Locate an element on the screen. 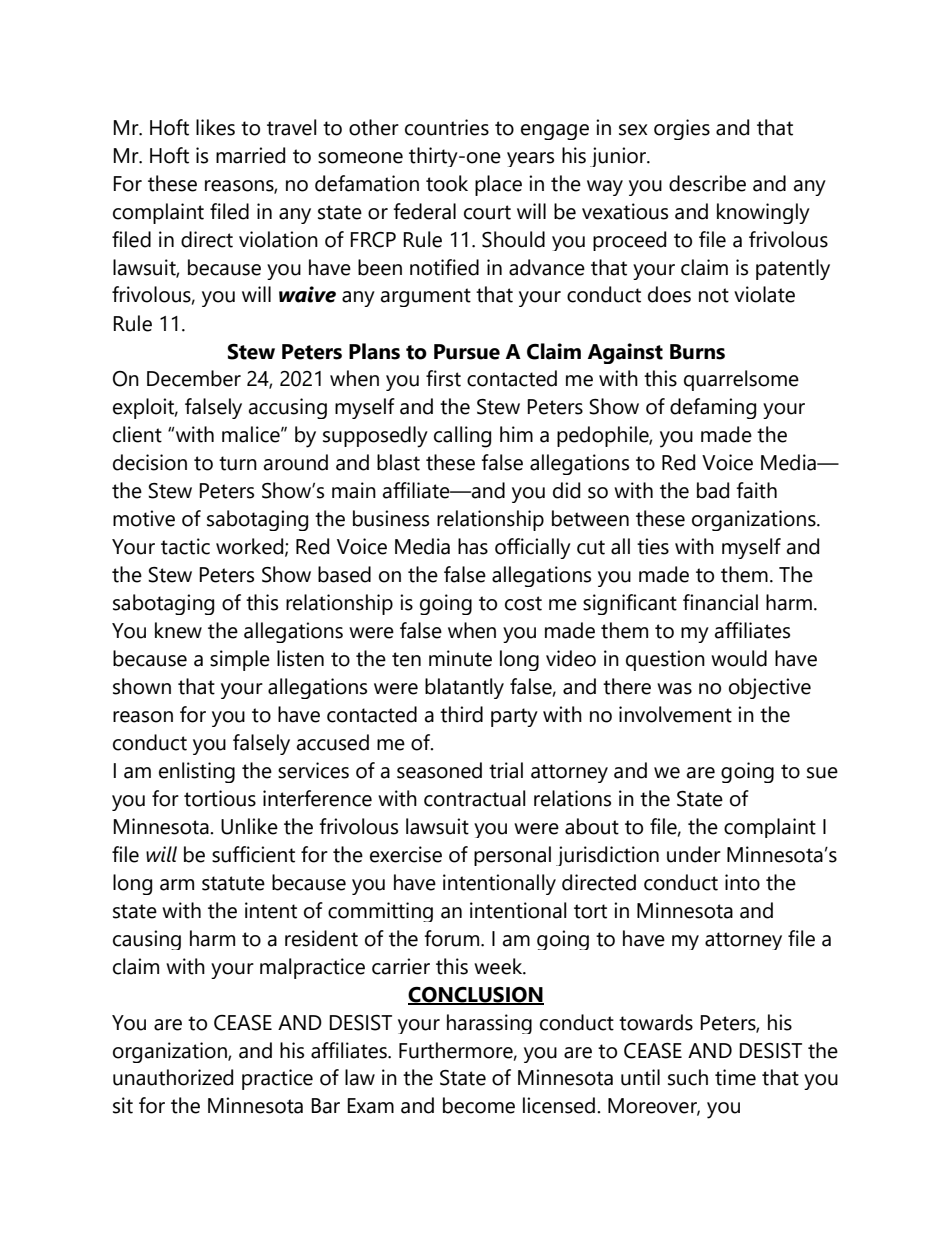  unauthorized is located at coordinates (173, 1077).
